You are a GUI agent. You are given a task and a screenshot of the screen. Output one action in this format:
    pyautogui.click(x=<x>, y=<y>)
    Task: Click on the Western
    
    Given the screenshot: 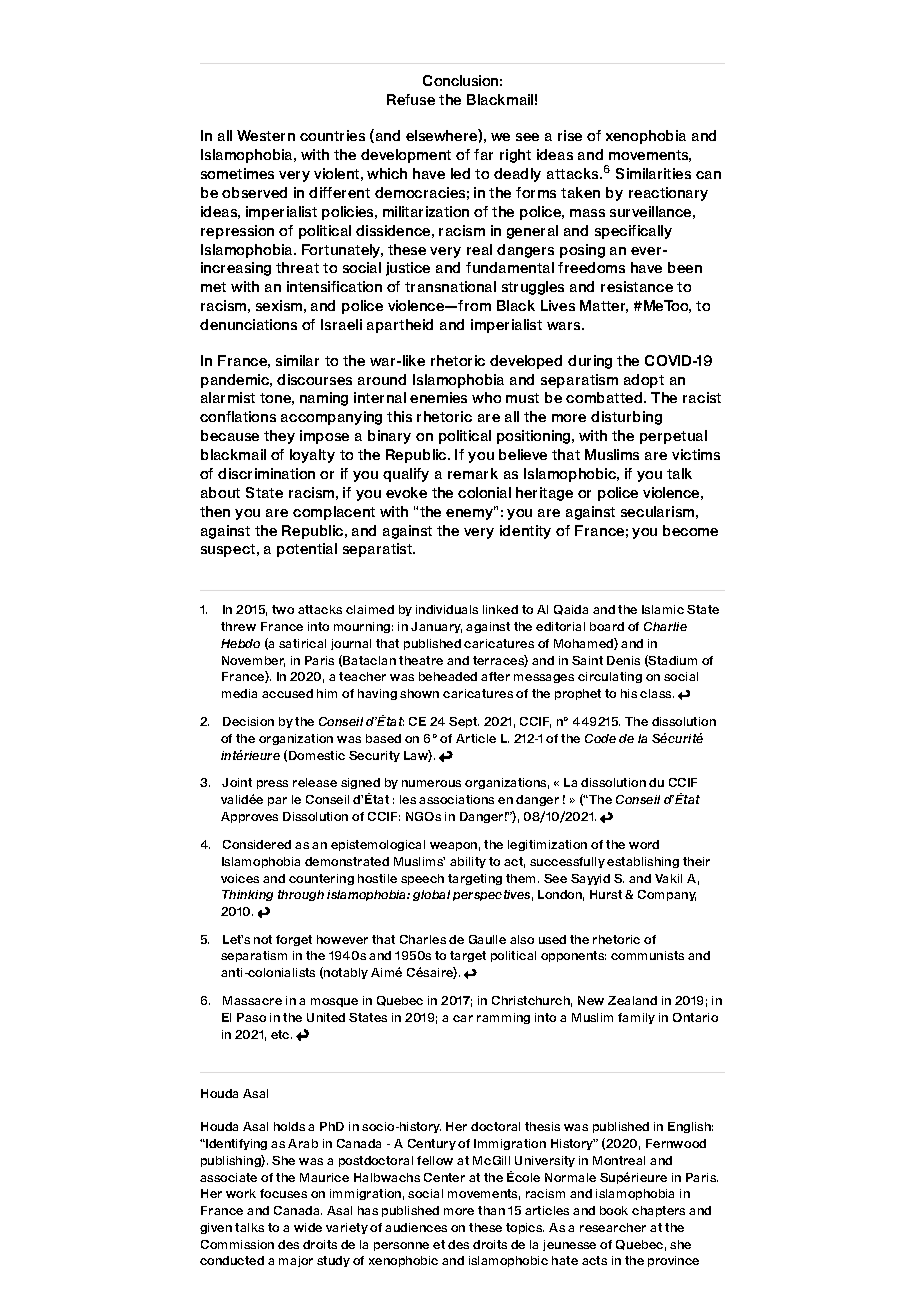 What is the action you would take?
    pyautogui.click(x=266, y=135)
